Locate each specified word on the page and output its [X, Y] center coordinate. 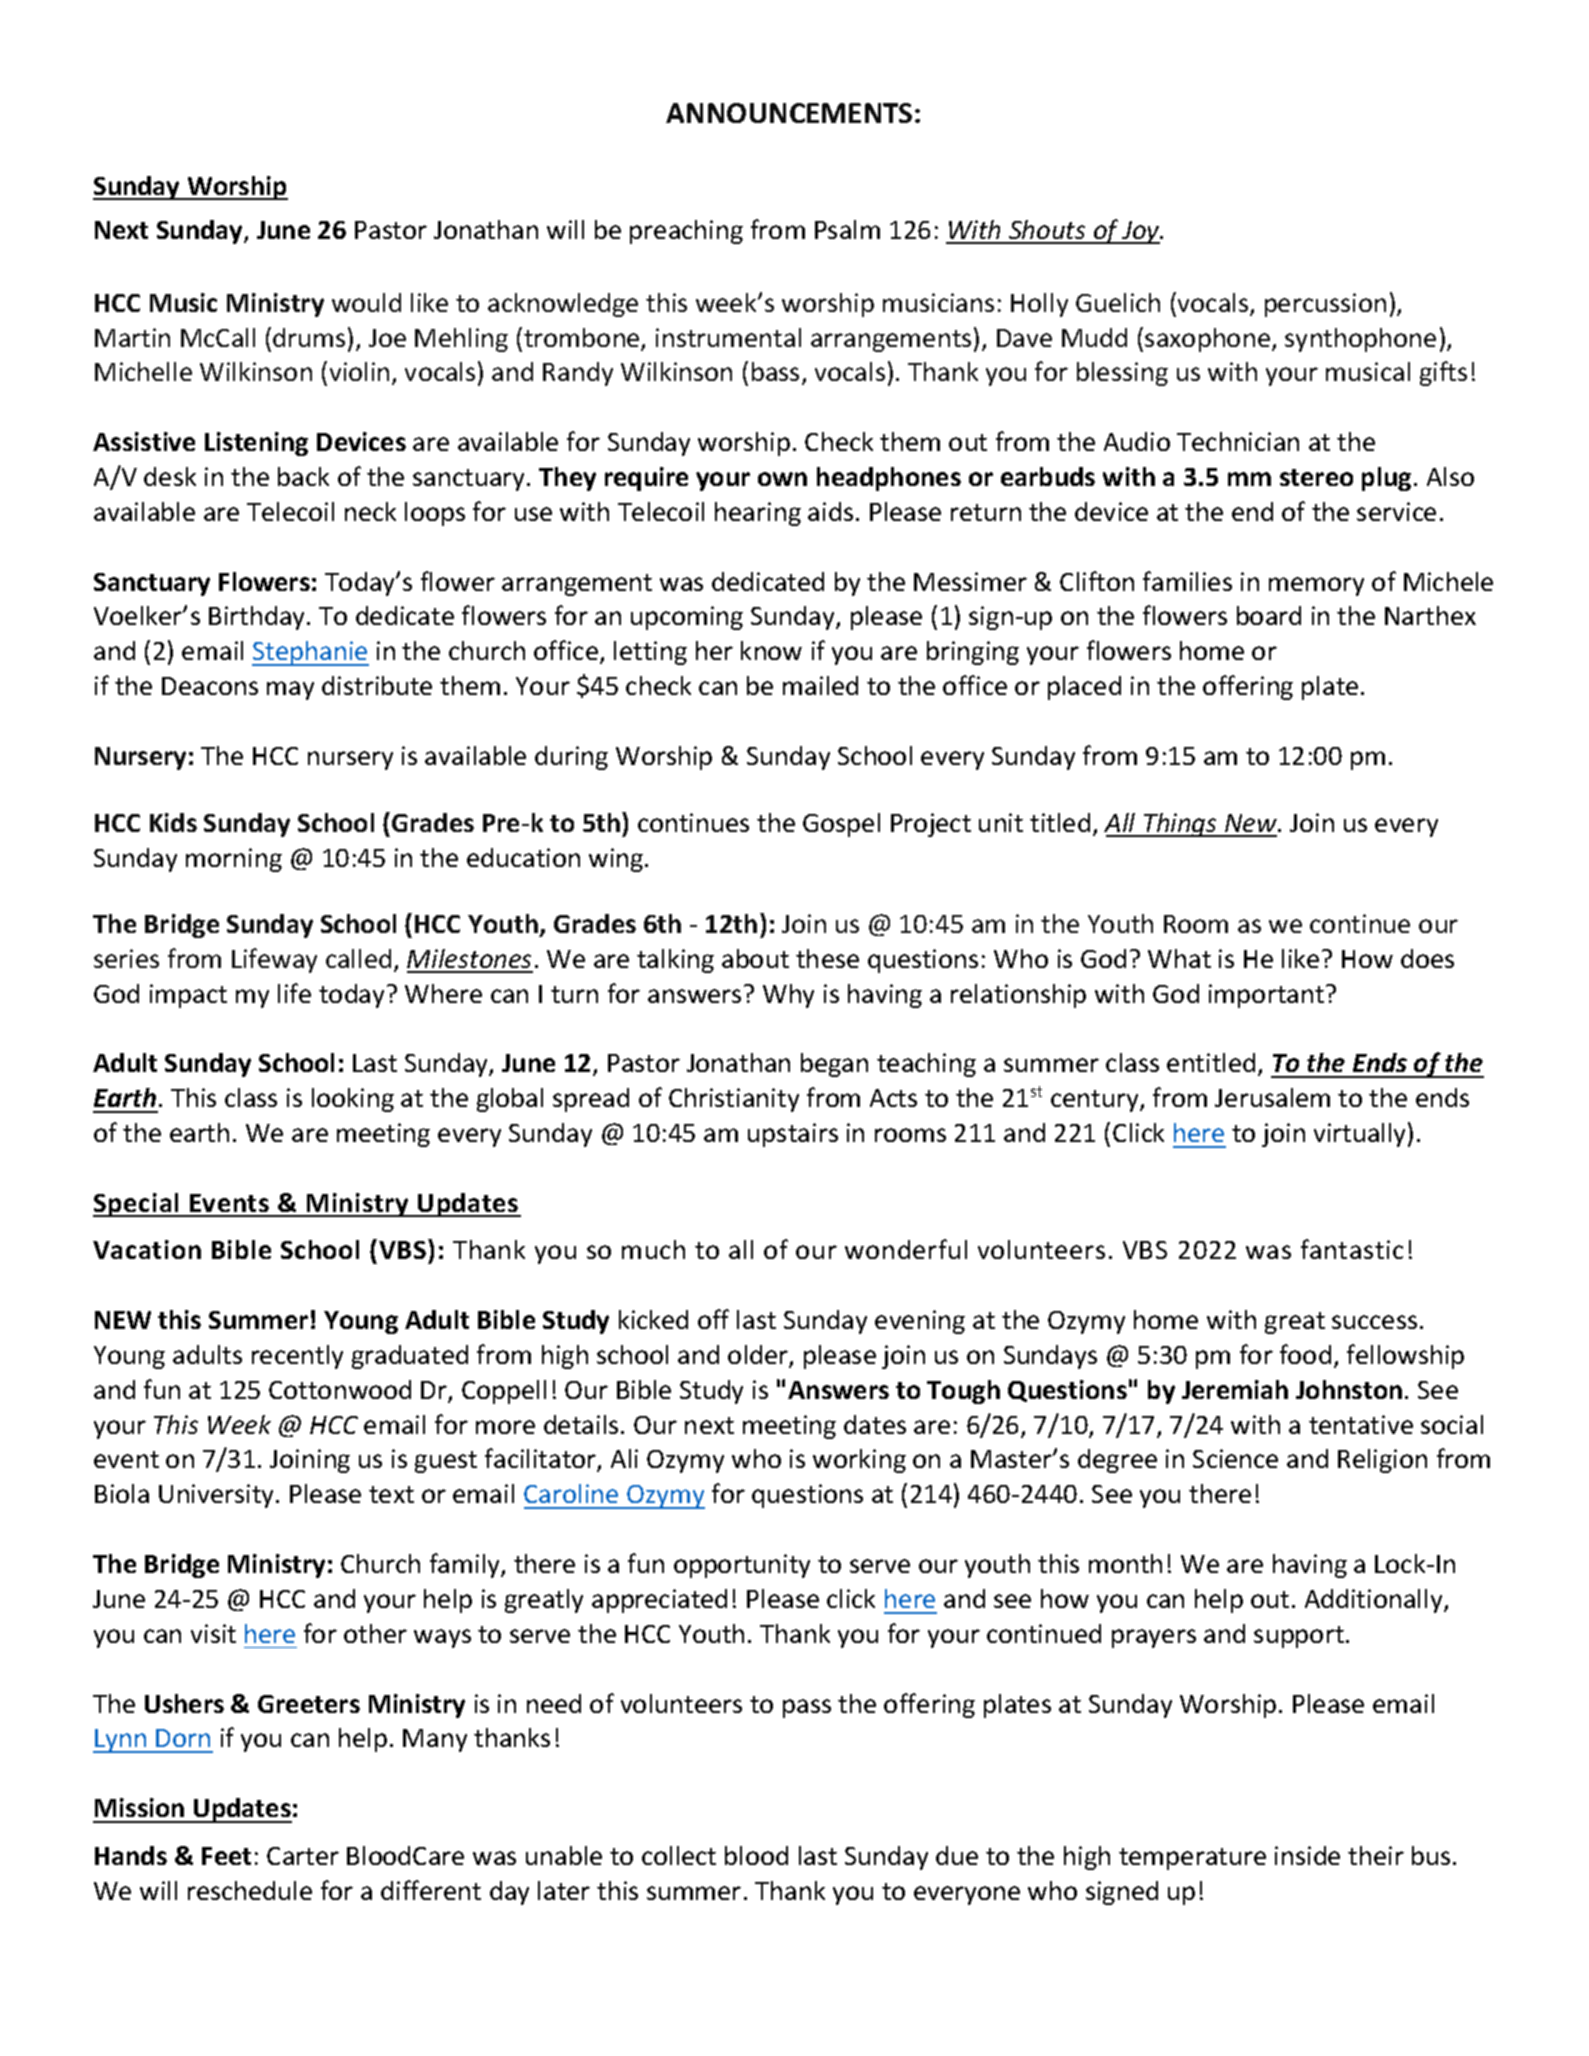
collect [679, 1855]
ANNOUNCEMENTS [789, 113]
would [366, 302]
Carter [303, 1856]
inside [1307, 1855]
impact [188, 996]
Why [788, 996]
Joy [1141, 232]
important [1266, 996]
